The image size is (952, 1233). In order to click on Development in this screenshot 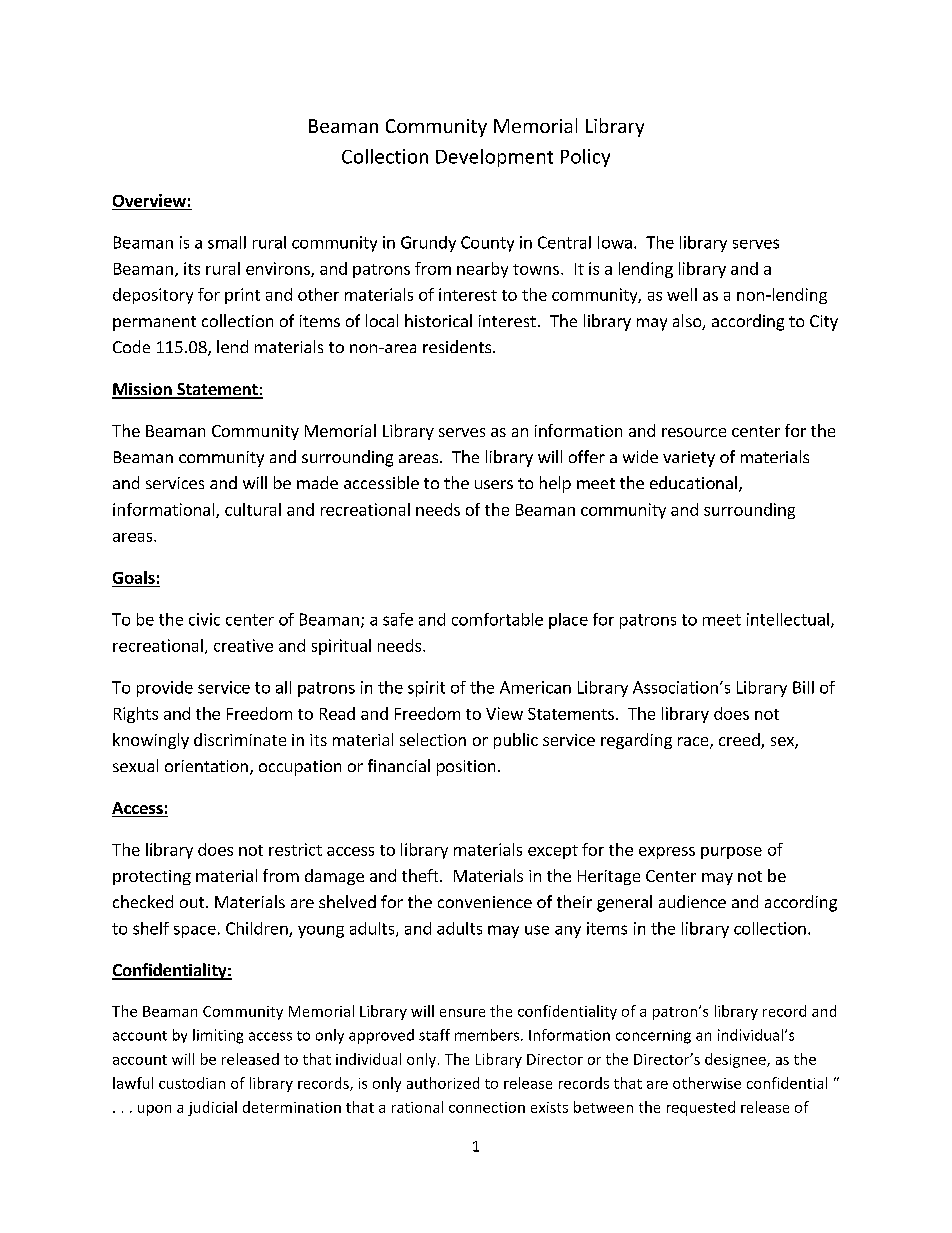, I will do `click(494, 158)`.
